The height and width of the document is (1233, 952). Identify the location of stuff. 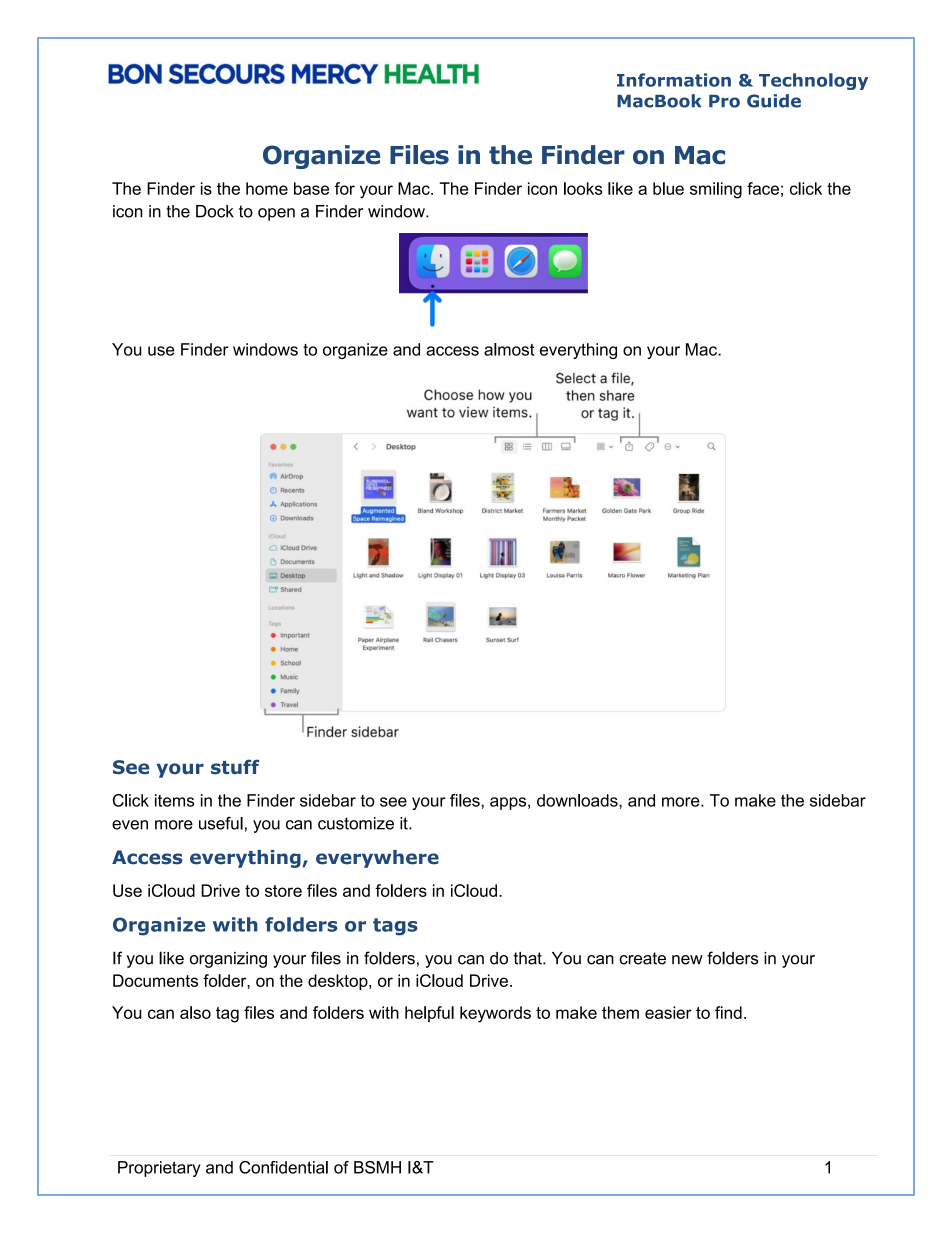
(235, 766).
